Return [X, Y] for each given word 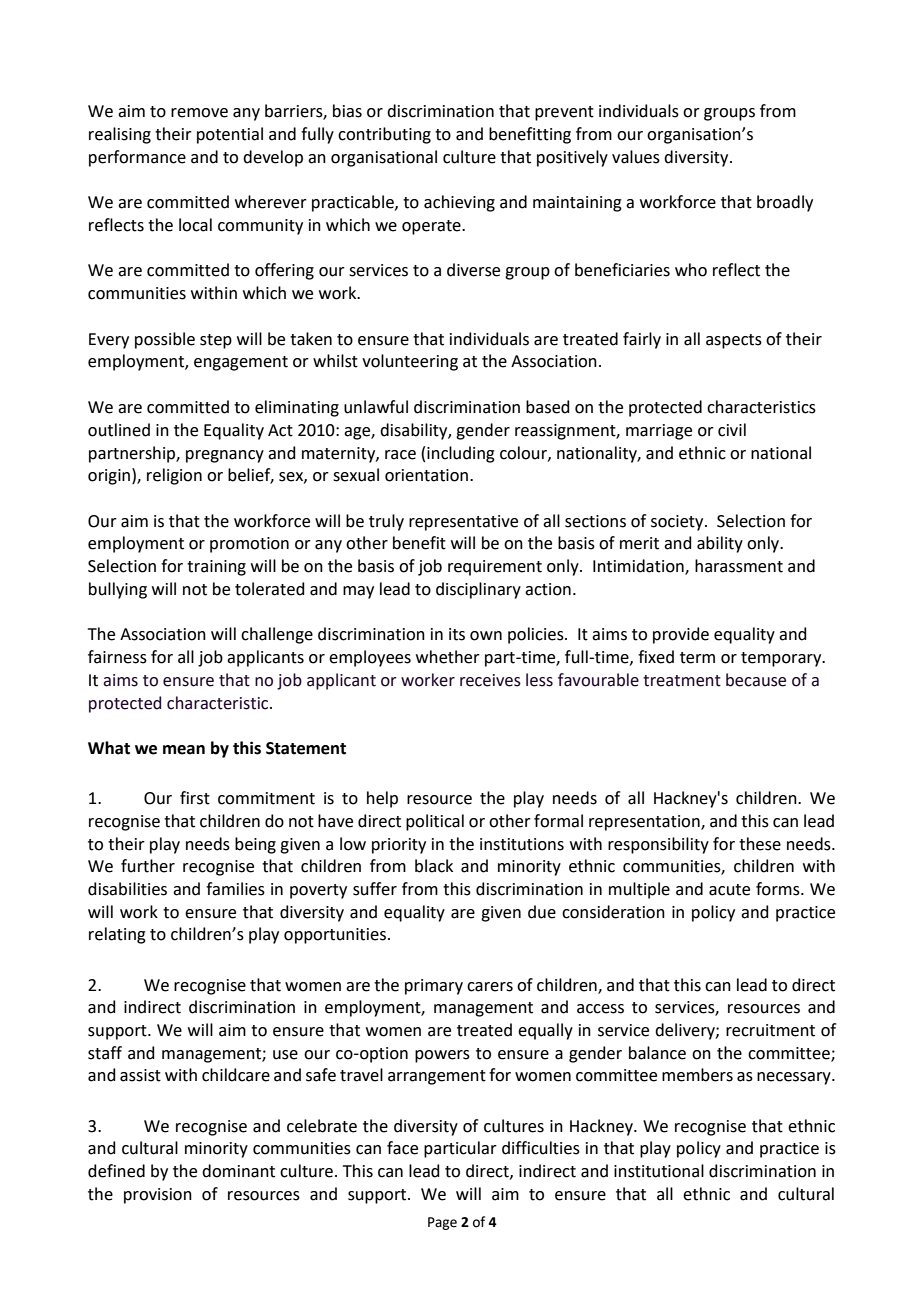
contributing [384, 135]
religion [174, 476]
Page [442, 1223]
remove [199, 113]
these [760, 844]
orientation [428, 475]
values [636, 157]
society [678, 523]
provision [158, 1196]
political [435, 822]
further [148, 866]
